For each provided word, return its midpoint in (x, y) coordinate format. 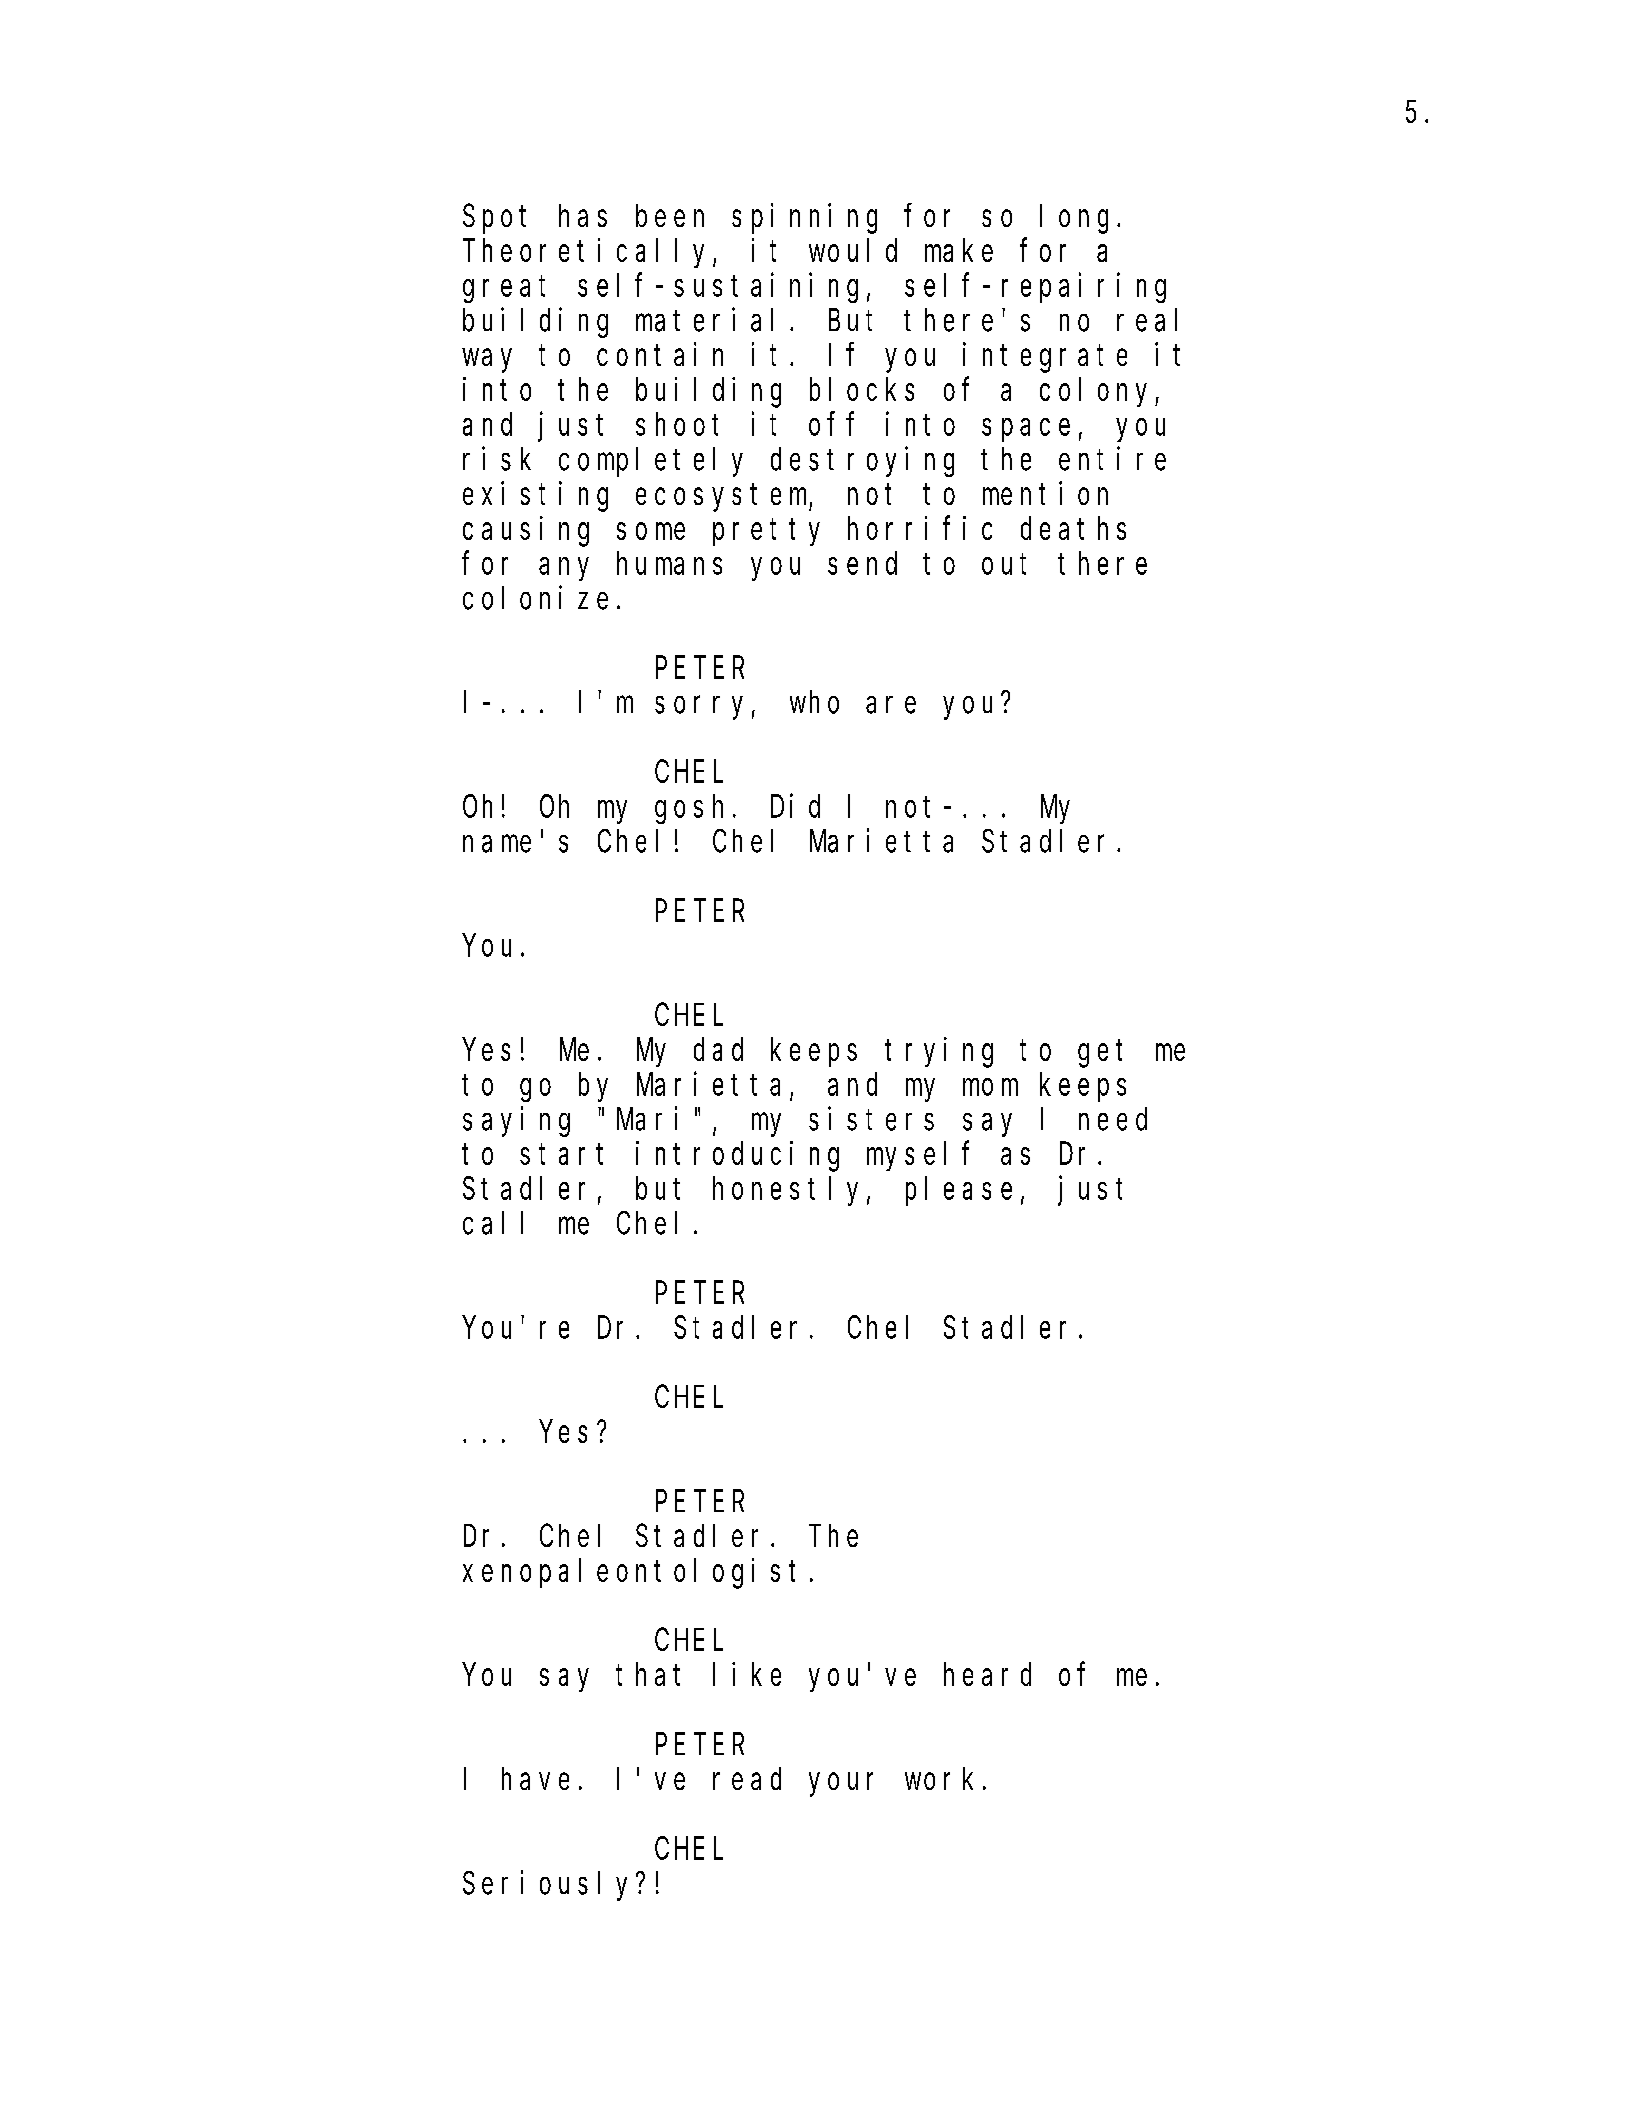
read (747, 1778)
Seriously (550, 1886)
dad (718, 1049)
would (853, 250)
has (583, 215)
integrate (1045, 357)
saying (516, 1122)
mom (990, 1087)
